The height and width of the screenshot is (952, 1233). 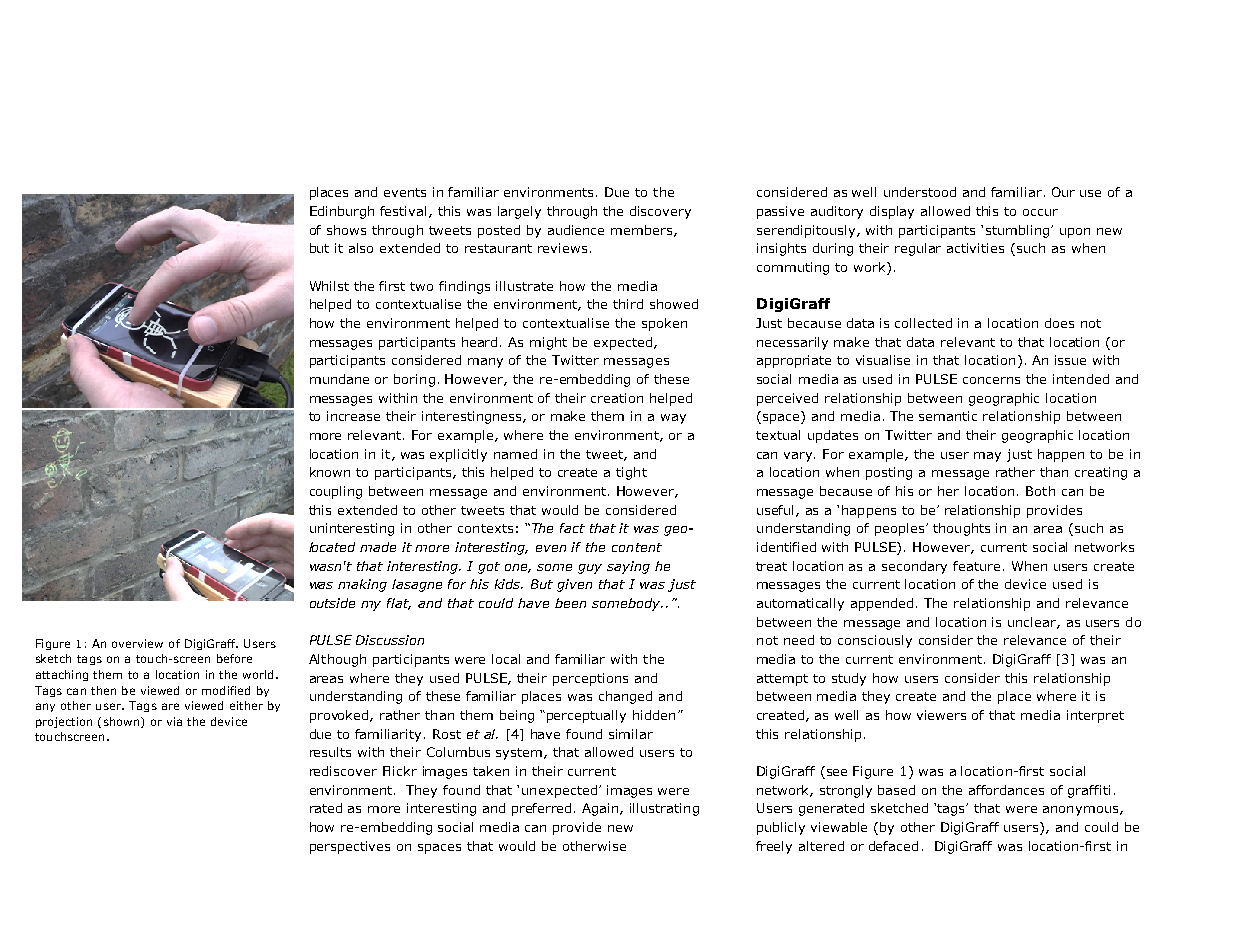 I want to click on defaced, so click(x=893, y=846).
